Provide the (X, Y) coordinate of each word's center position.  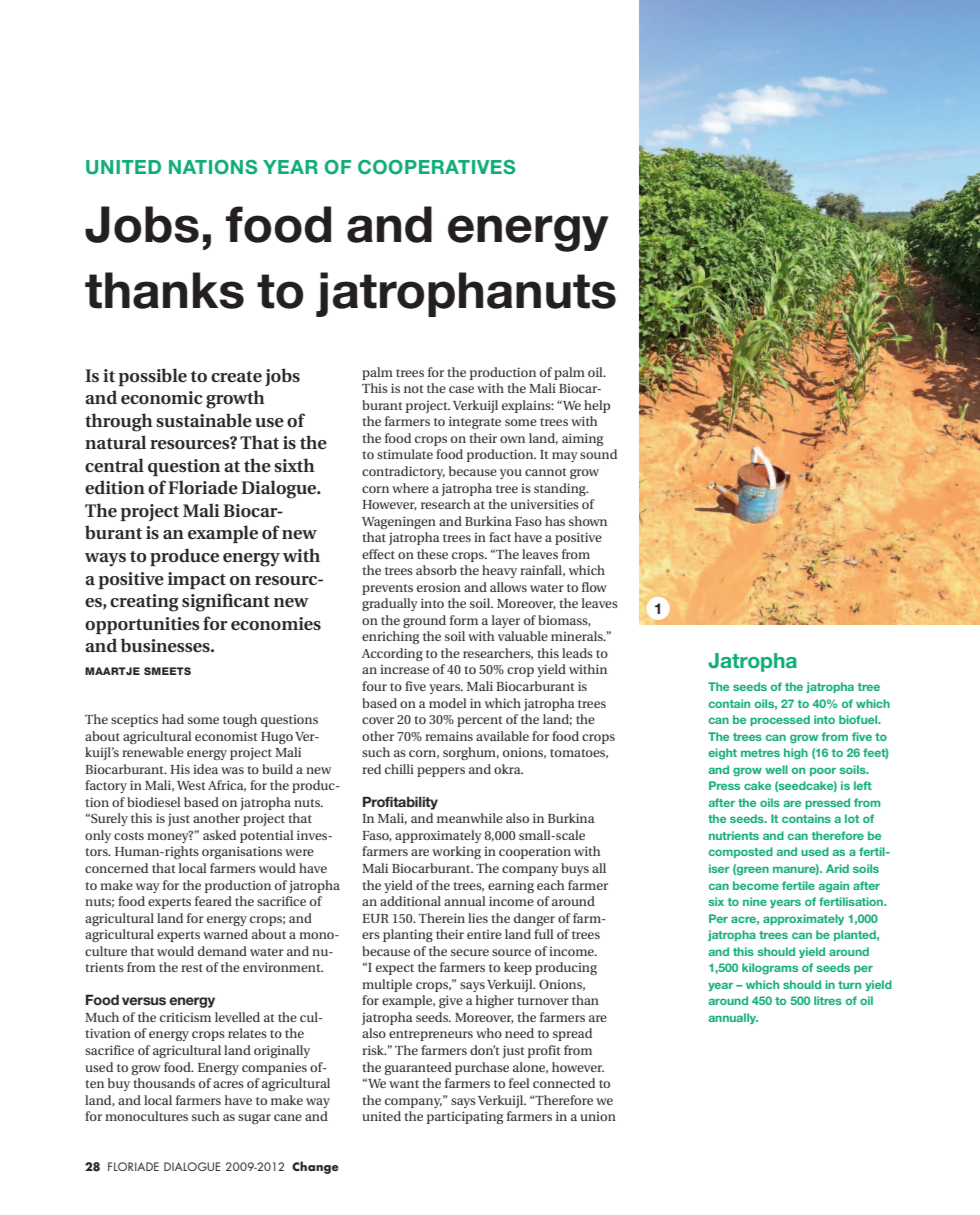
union (598, 1116)
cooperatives (436, 167)
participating (465, 1117)
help (597, 406)
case (461, 389)
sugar (254, 1119)
